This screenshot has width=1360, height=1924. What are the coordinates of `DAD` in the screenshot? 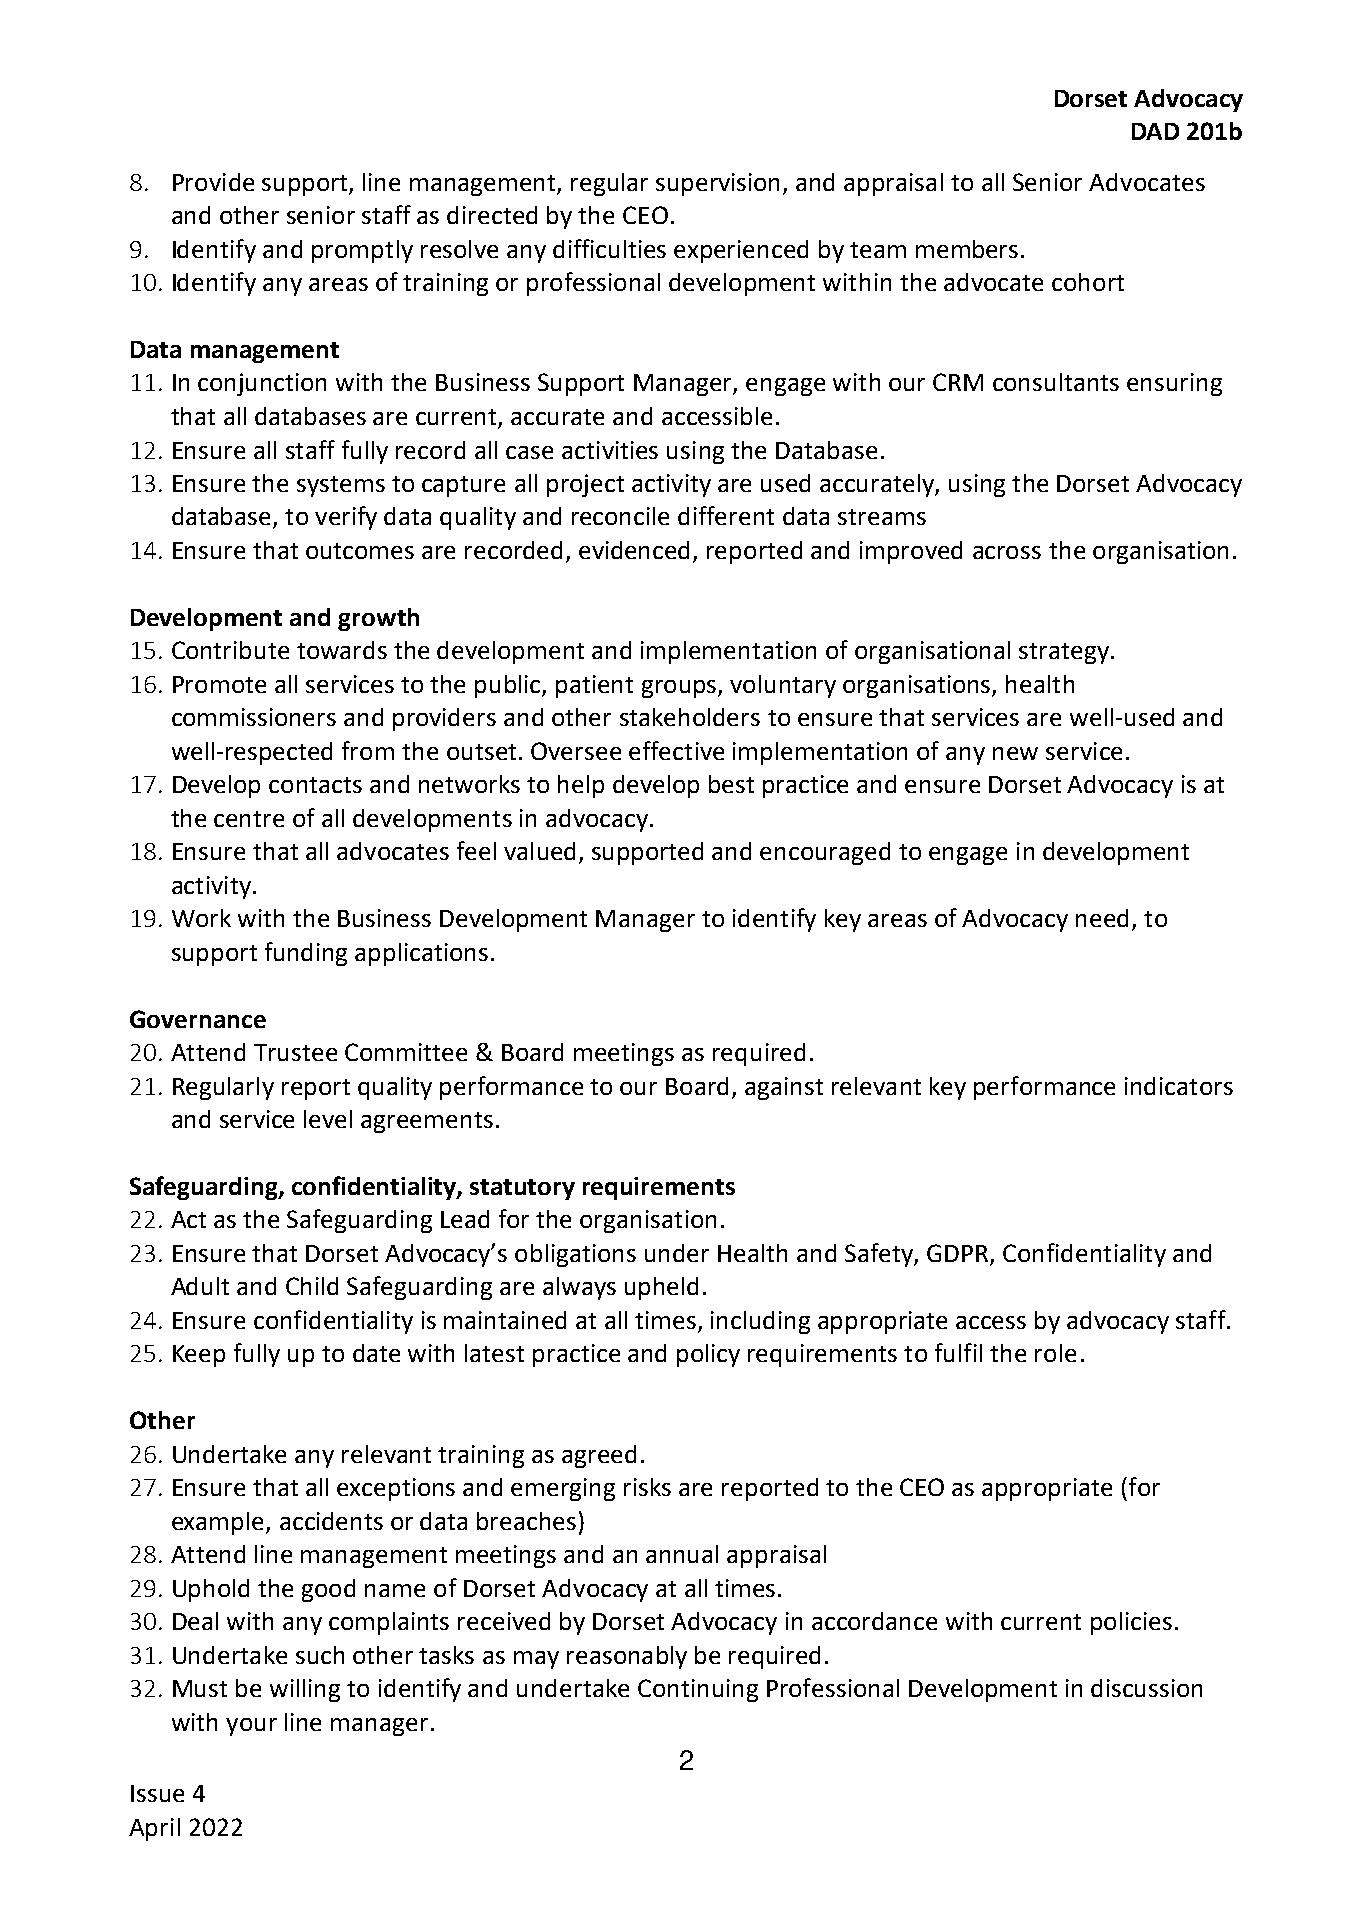 It's located at (1155, 131).
